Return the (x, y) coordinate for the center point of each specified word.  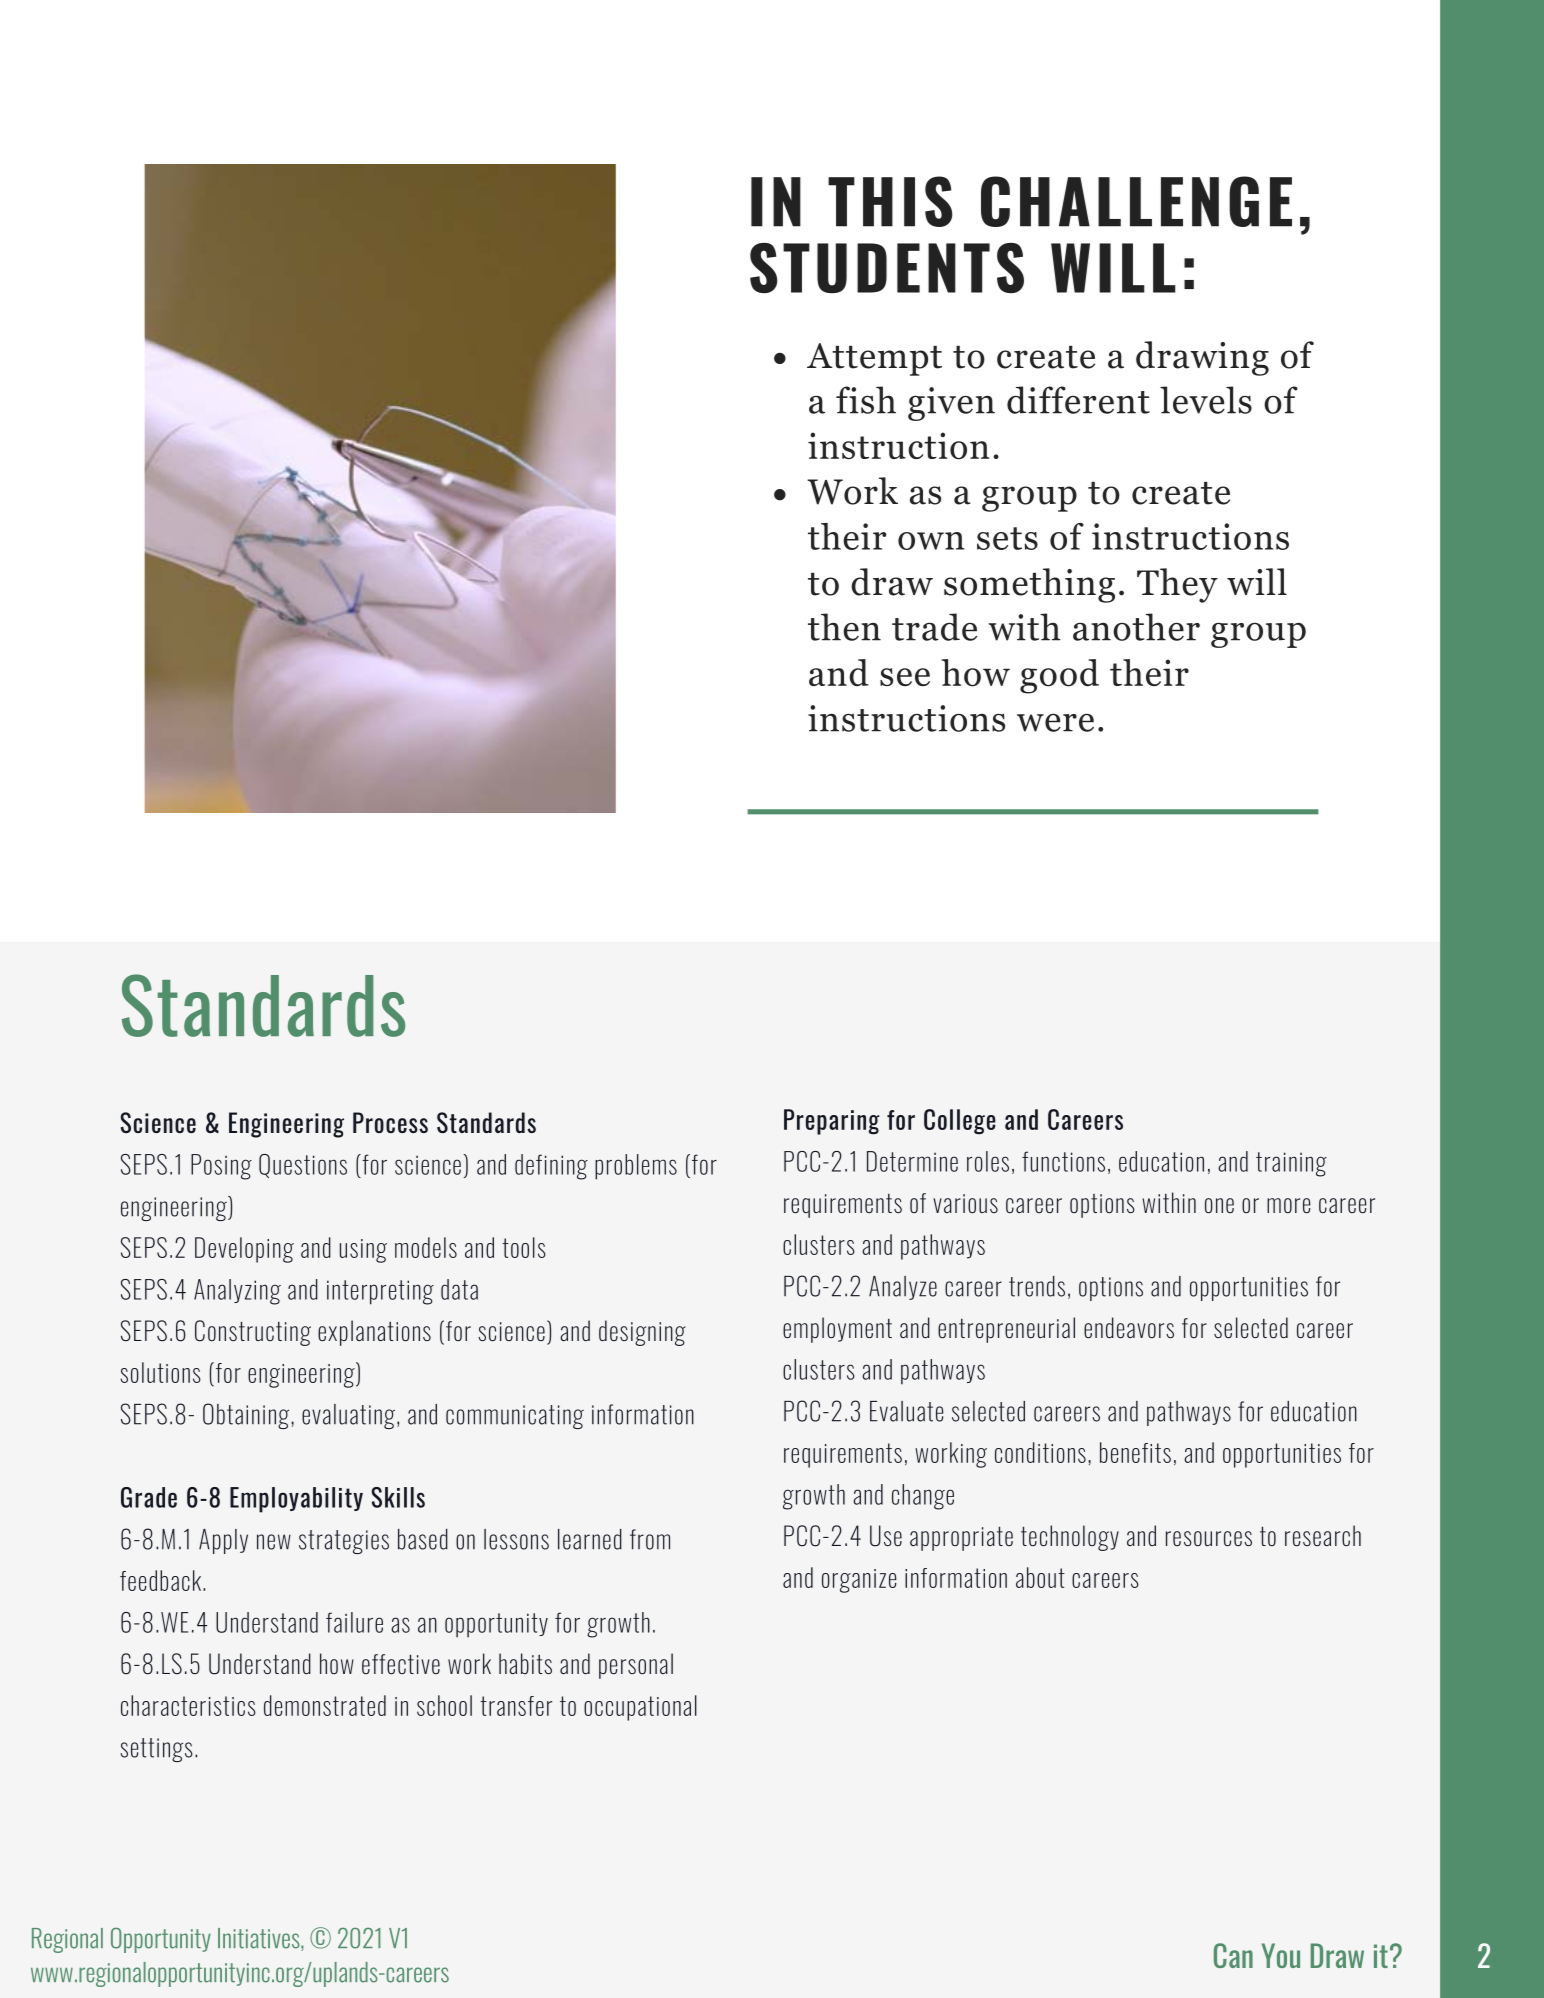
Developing (244, 1250)
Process (390, 1122)
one (1219, 1205)
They (1177, 585)
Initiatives (260, 1939)
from (650, 1539)
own (931, 541)
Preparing (832, 1122)
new (274, 1542)
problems (636, 1167)
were (1055, 723)
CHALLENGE (1136, 201)
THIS (890, 201)
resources (1209, 1538)
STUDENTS (887, 268)
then (844, 627)
